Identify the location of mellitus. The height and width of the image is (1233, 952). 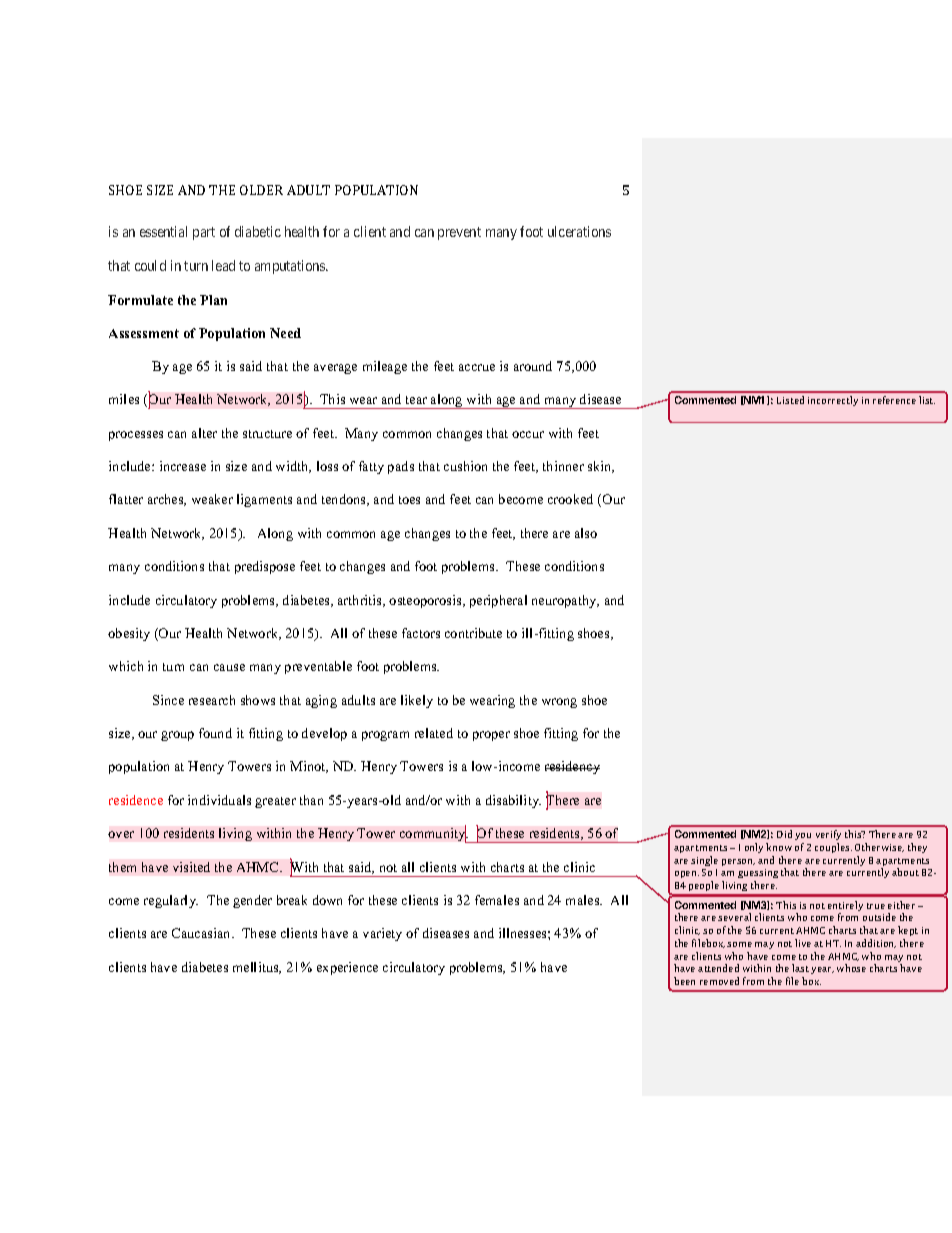
(257, 968).
